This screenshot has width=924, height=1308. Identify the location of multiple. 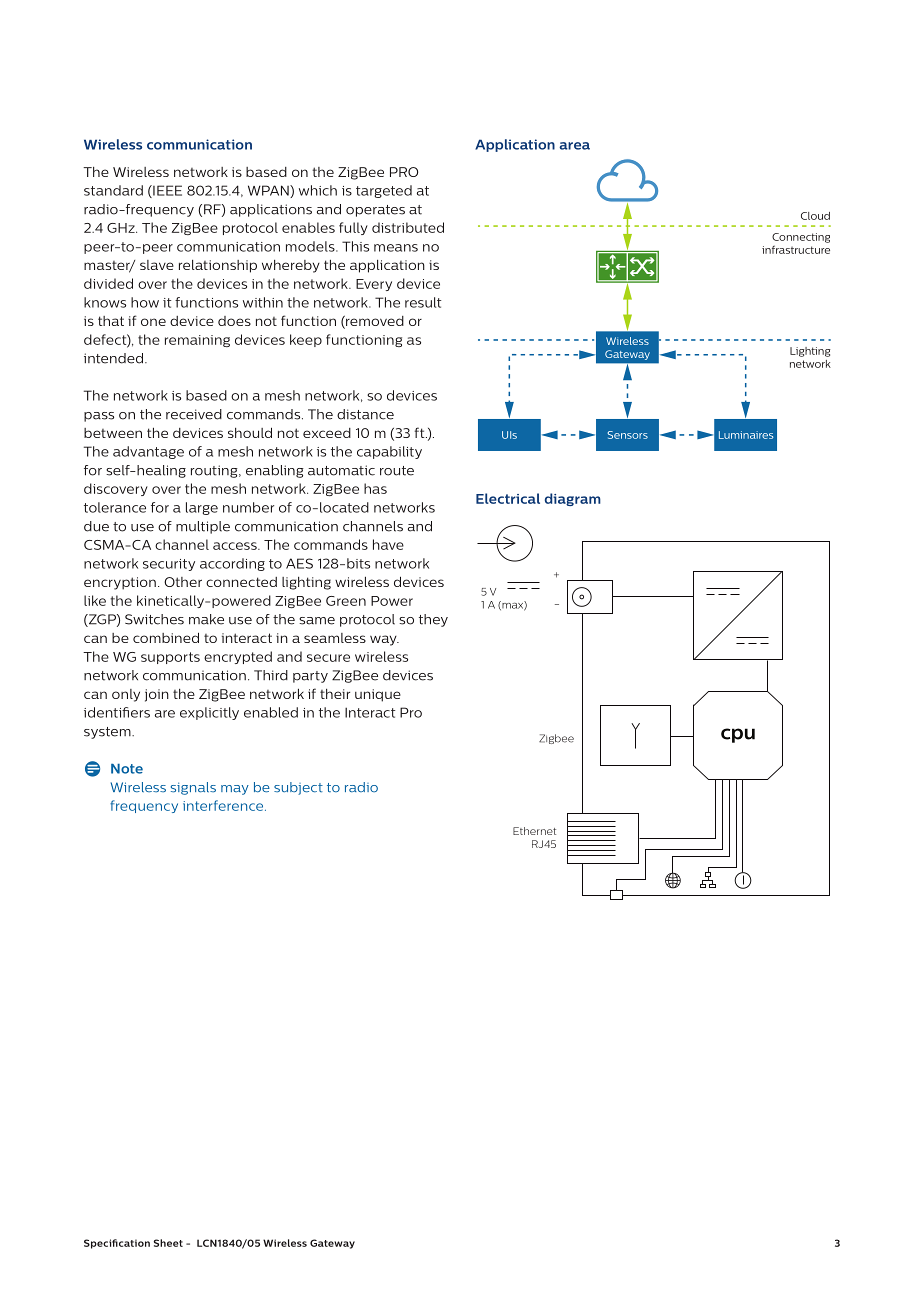
(203, 527).
